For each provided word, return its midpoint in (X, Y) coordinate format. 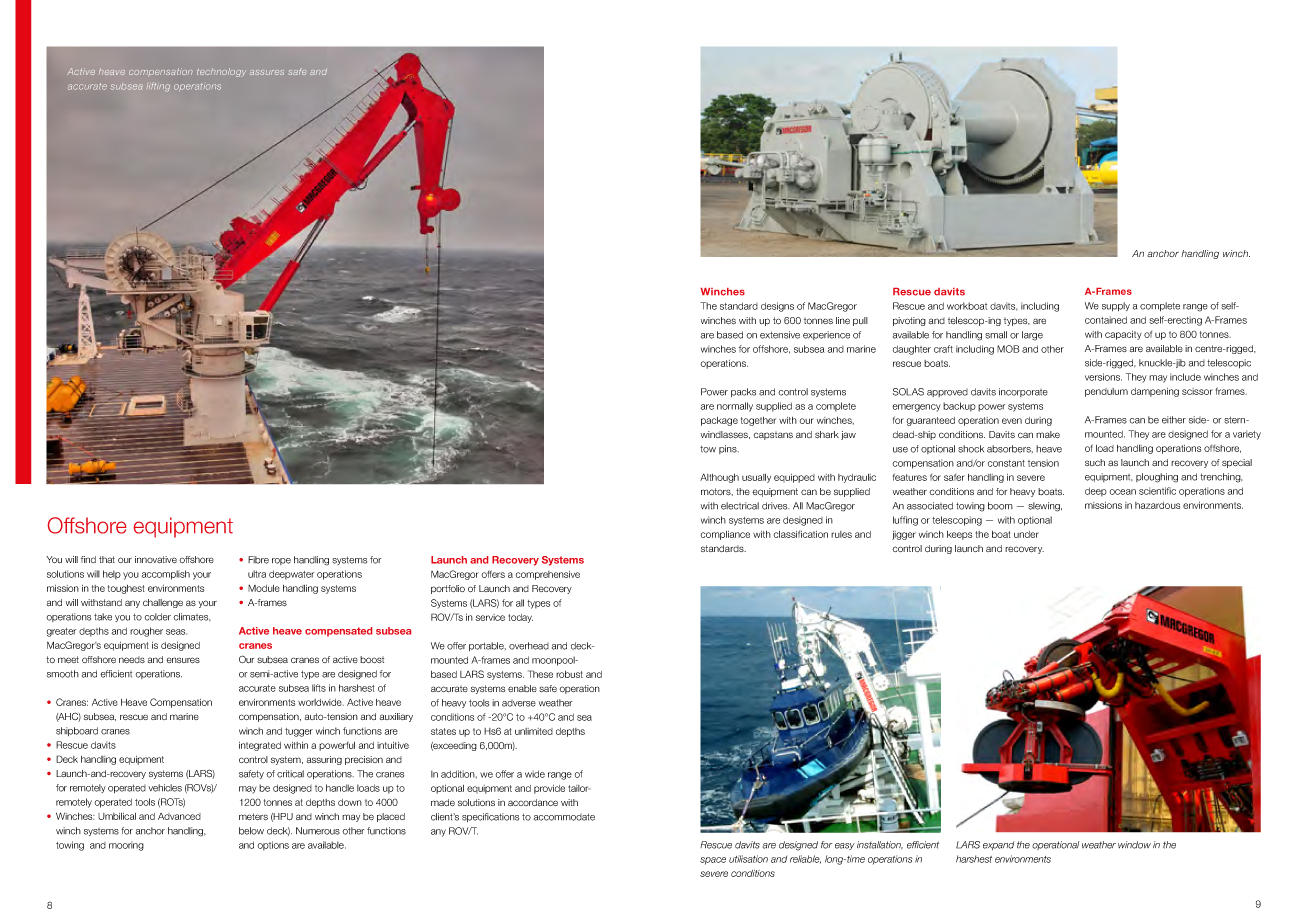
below (251, 831)
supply (1116, 306)
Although (719, 478)
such (1095, 462)
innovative (156, 559)
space (713, 861)
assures (267, 72)
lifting (158, 87)
